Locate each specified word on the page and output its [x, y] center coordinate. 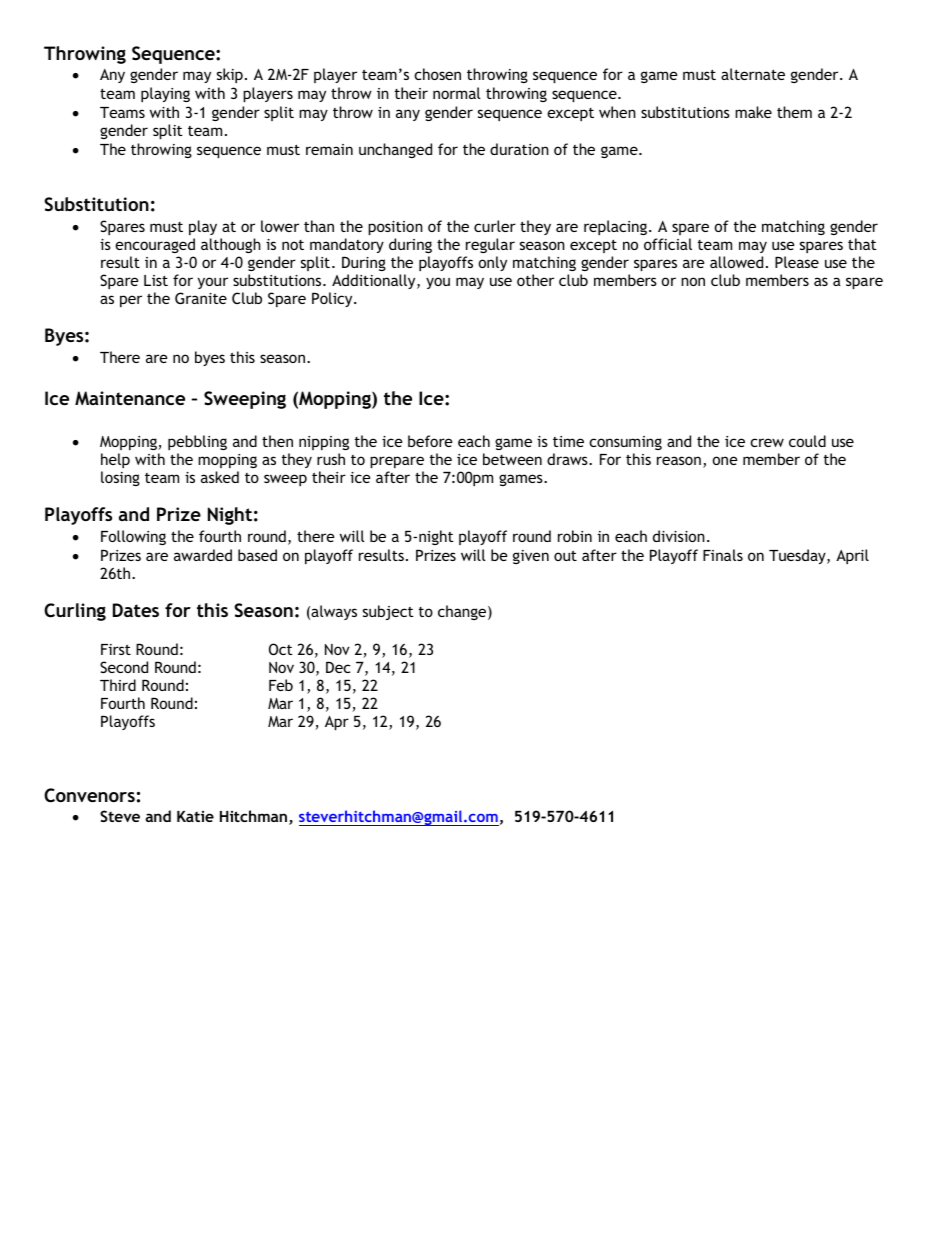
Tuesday [798, 556]
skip [230, 75]
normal [457, 93]
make [753, 112]
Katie [195, 816]
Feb [281, 685]
